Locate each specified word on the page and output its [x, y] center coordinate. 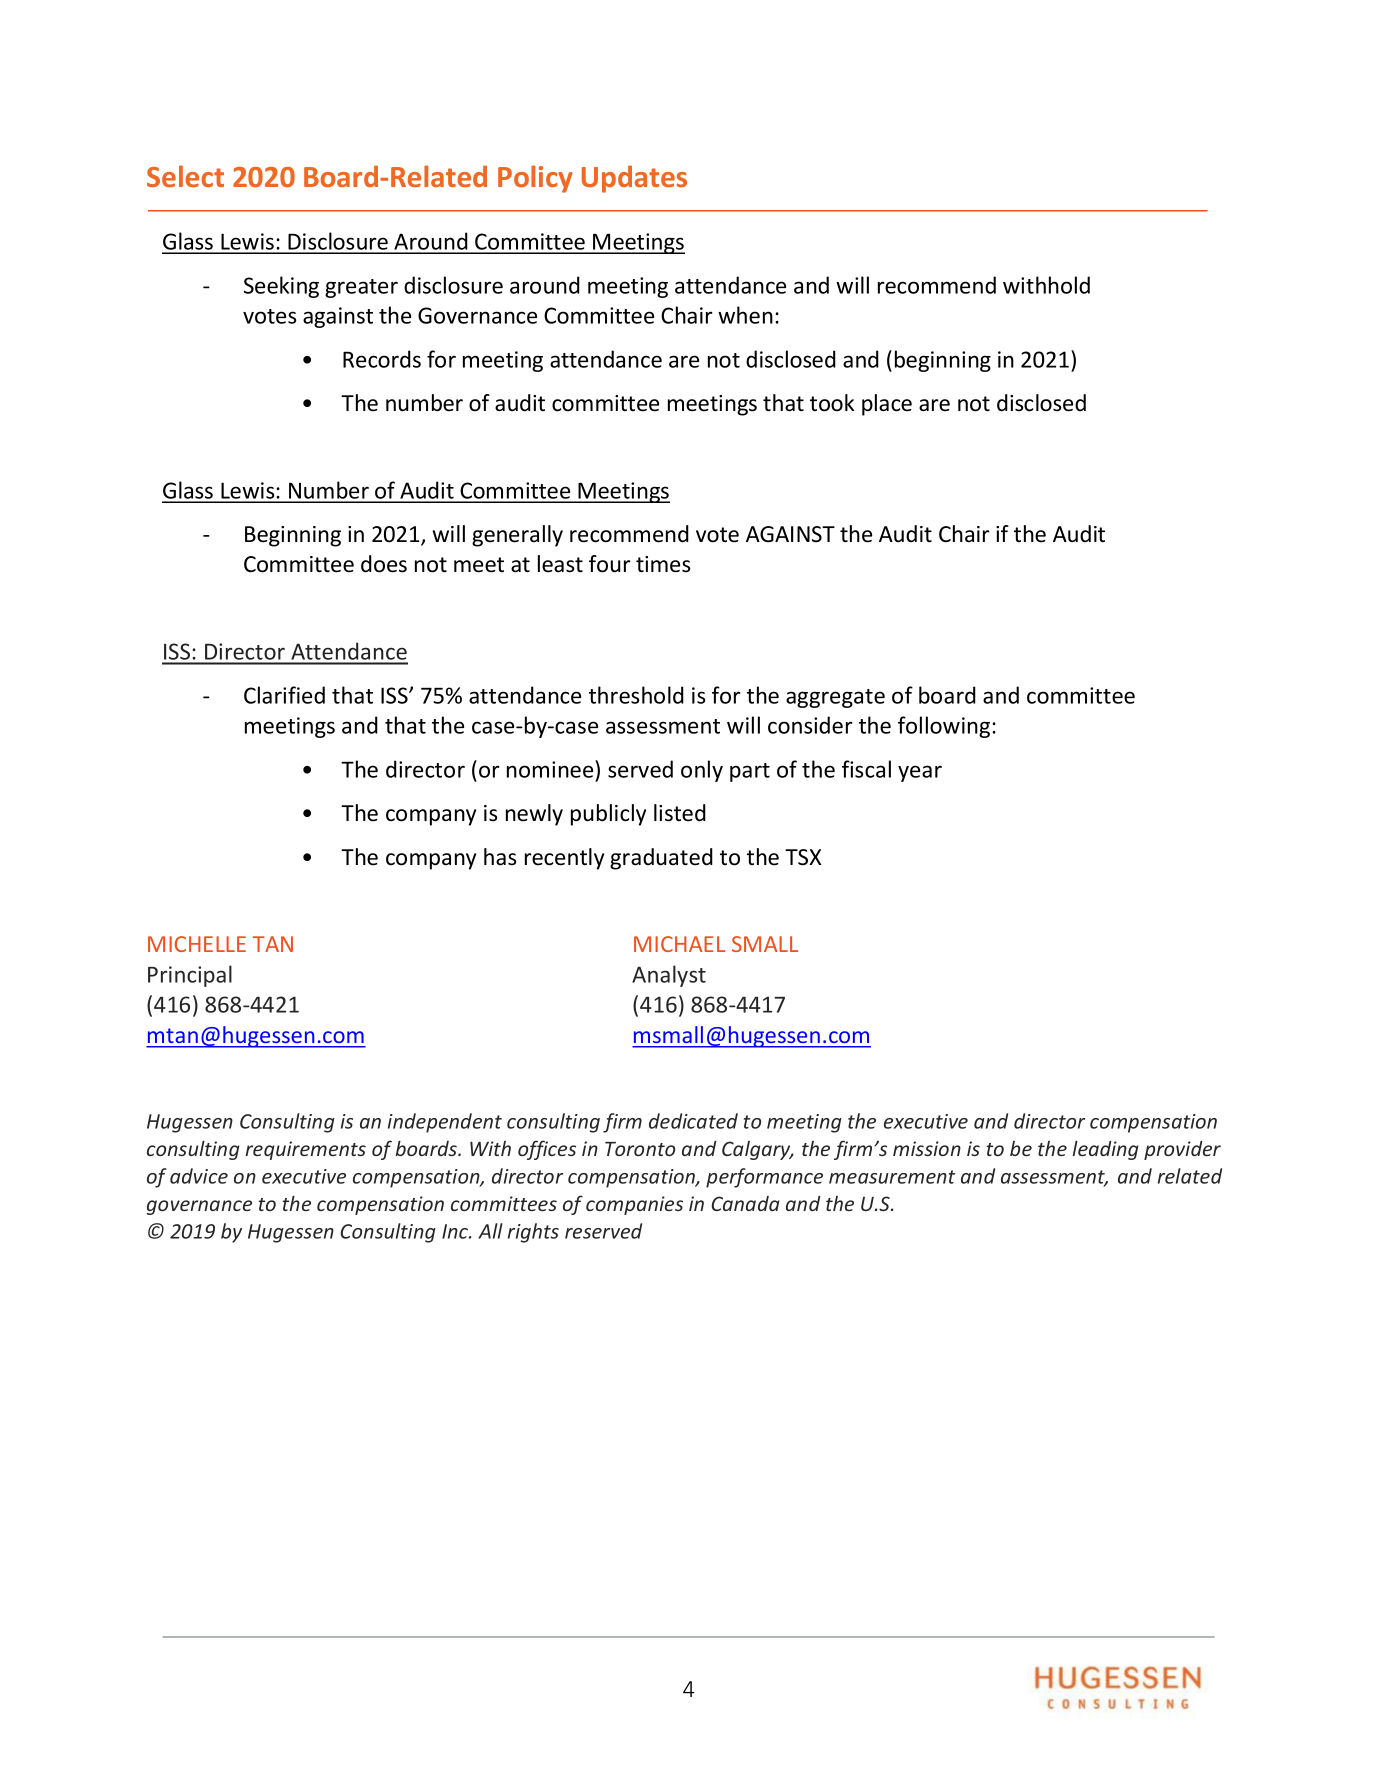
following [945, 727]
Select [185, 176]
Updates [634, 179]
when [745, 315]
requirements [305, 1150]
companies [634, 1205]
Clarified [284, 695]
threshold [636, 695]
